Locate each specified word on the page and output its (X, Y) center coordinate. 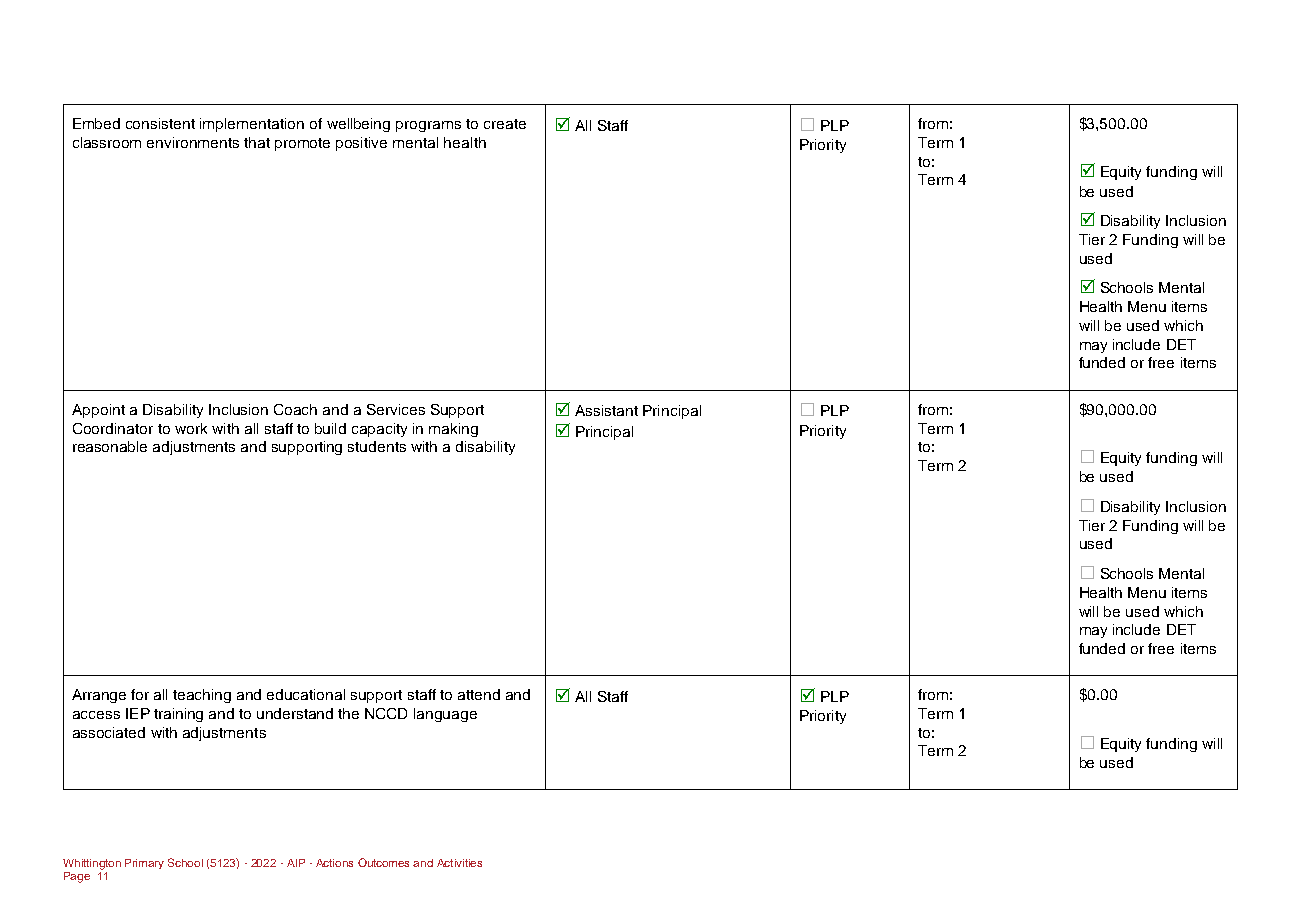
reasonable (110, 446)
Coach (295, 409)
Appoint (98, 411)
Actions (334, 863)
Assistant (606, 410)
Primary (144, 864)
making (453, 430)
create (505, 124)
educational (306, 694)
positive (361, 144)
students (377, 446)
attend (479, 694)
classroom (107, 142)
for (140, 694)
